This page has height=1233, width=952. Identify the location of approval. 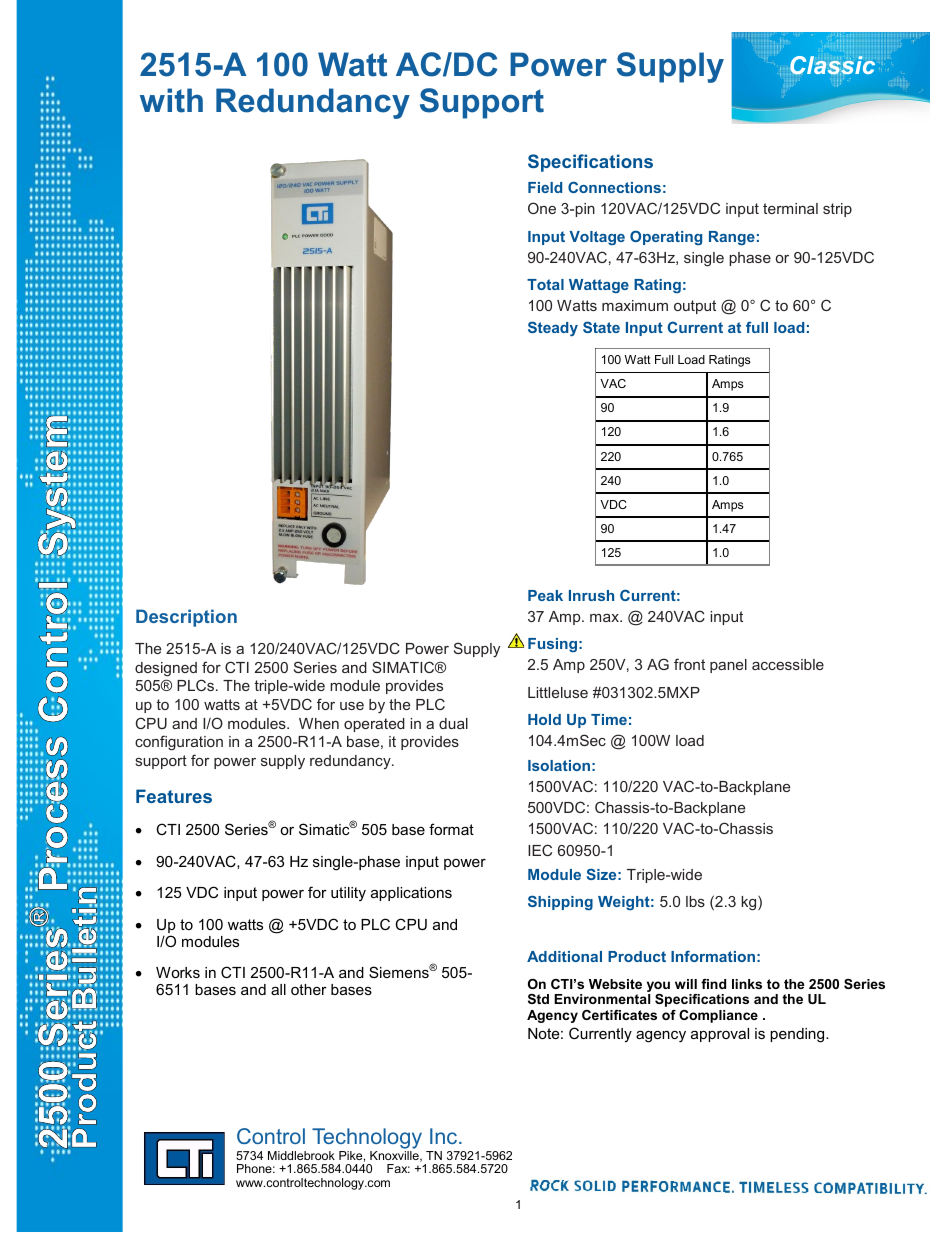
(720, 1035).
